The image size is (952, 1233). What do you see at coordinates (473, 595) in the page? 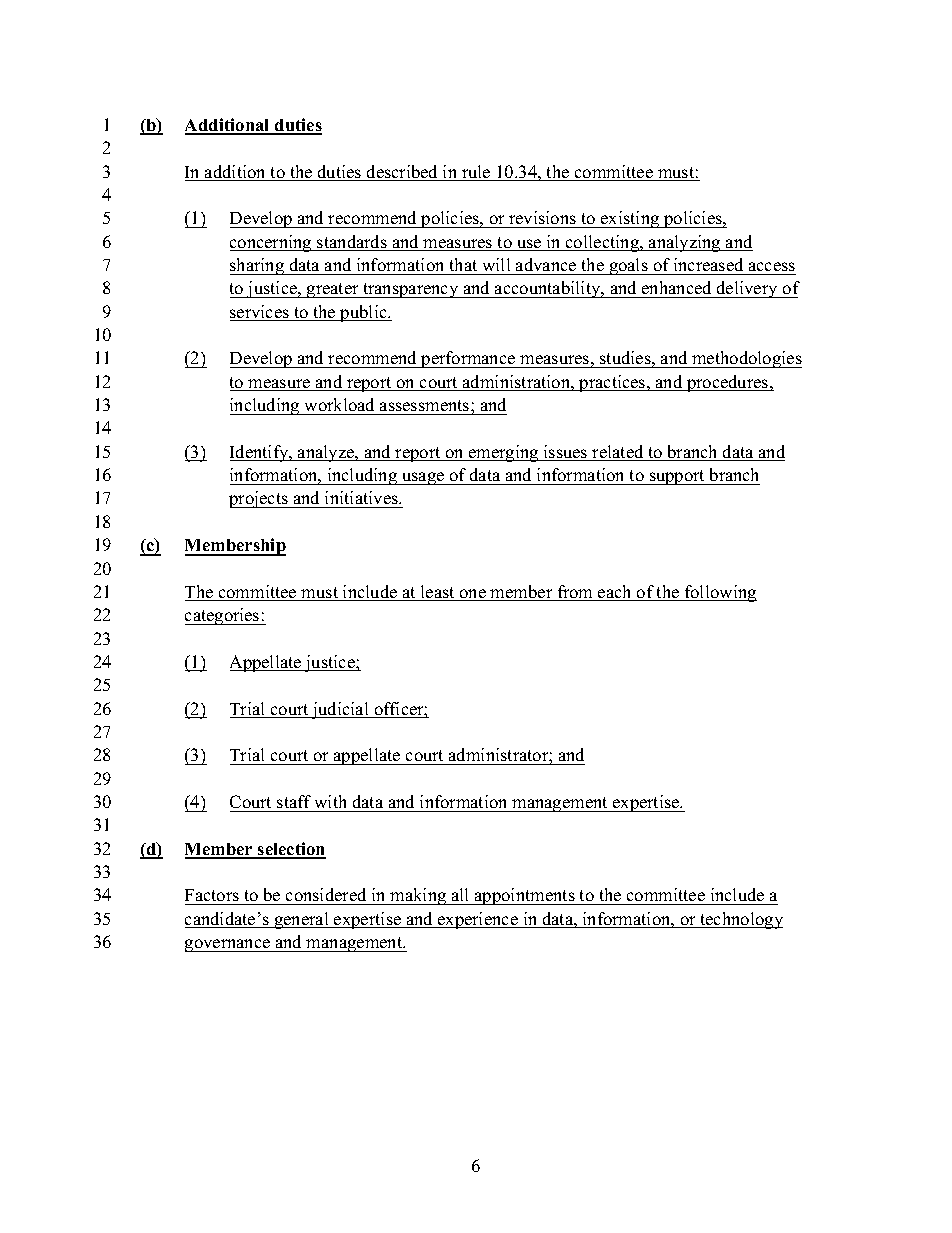
I see `one` at bounding box center [473, 595].
